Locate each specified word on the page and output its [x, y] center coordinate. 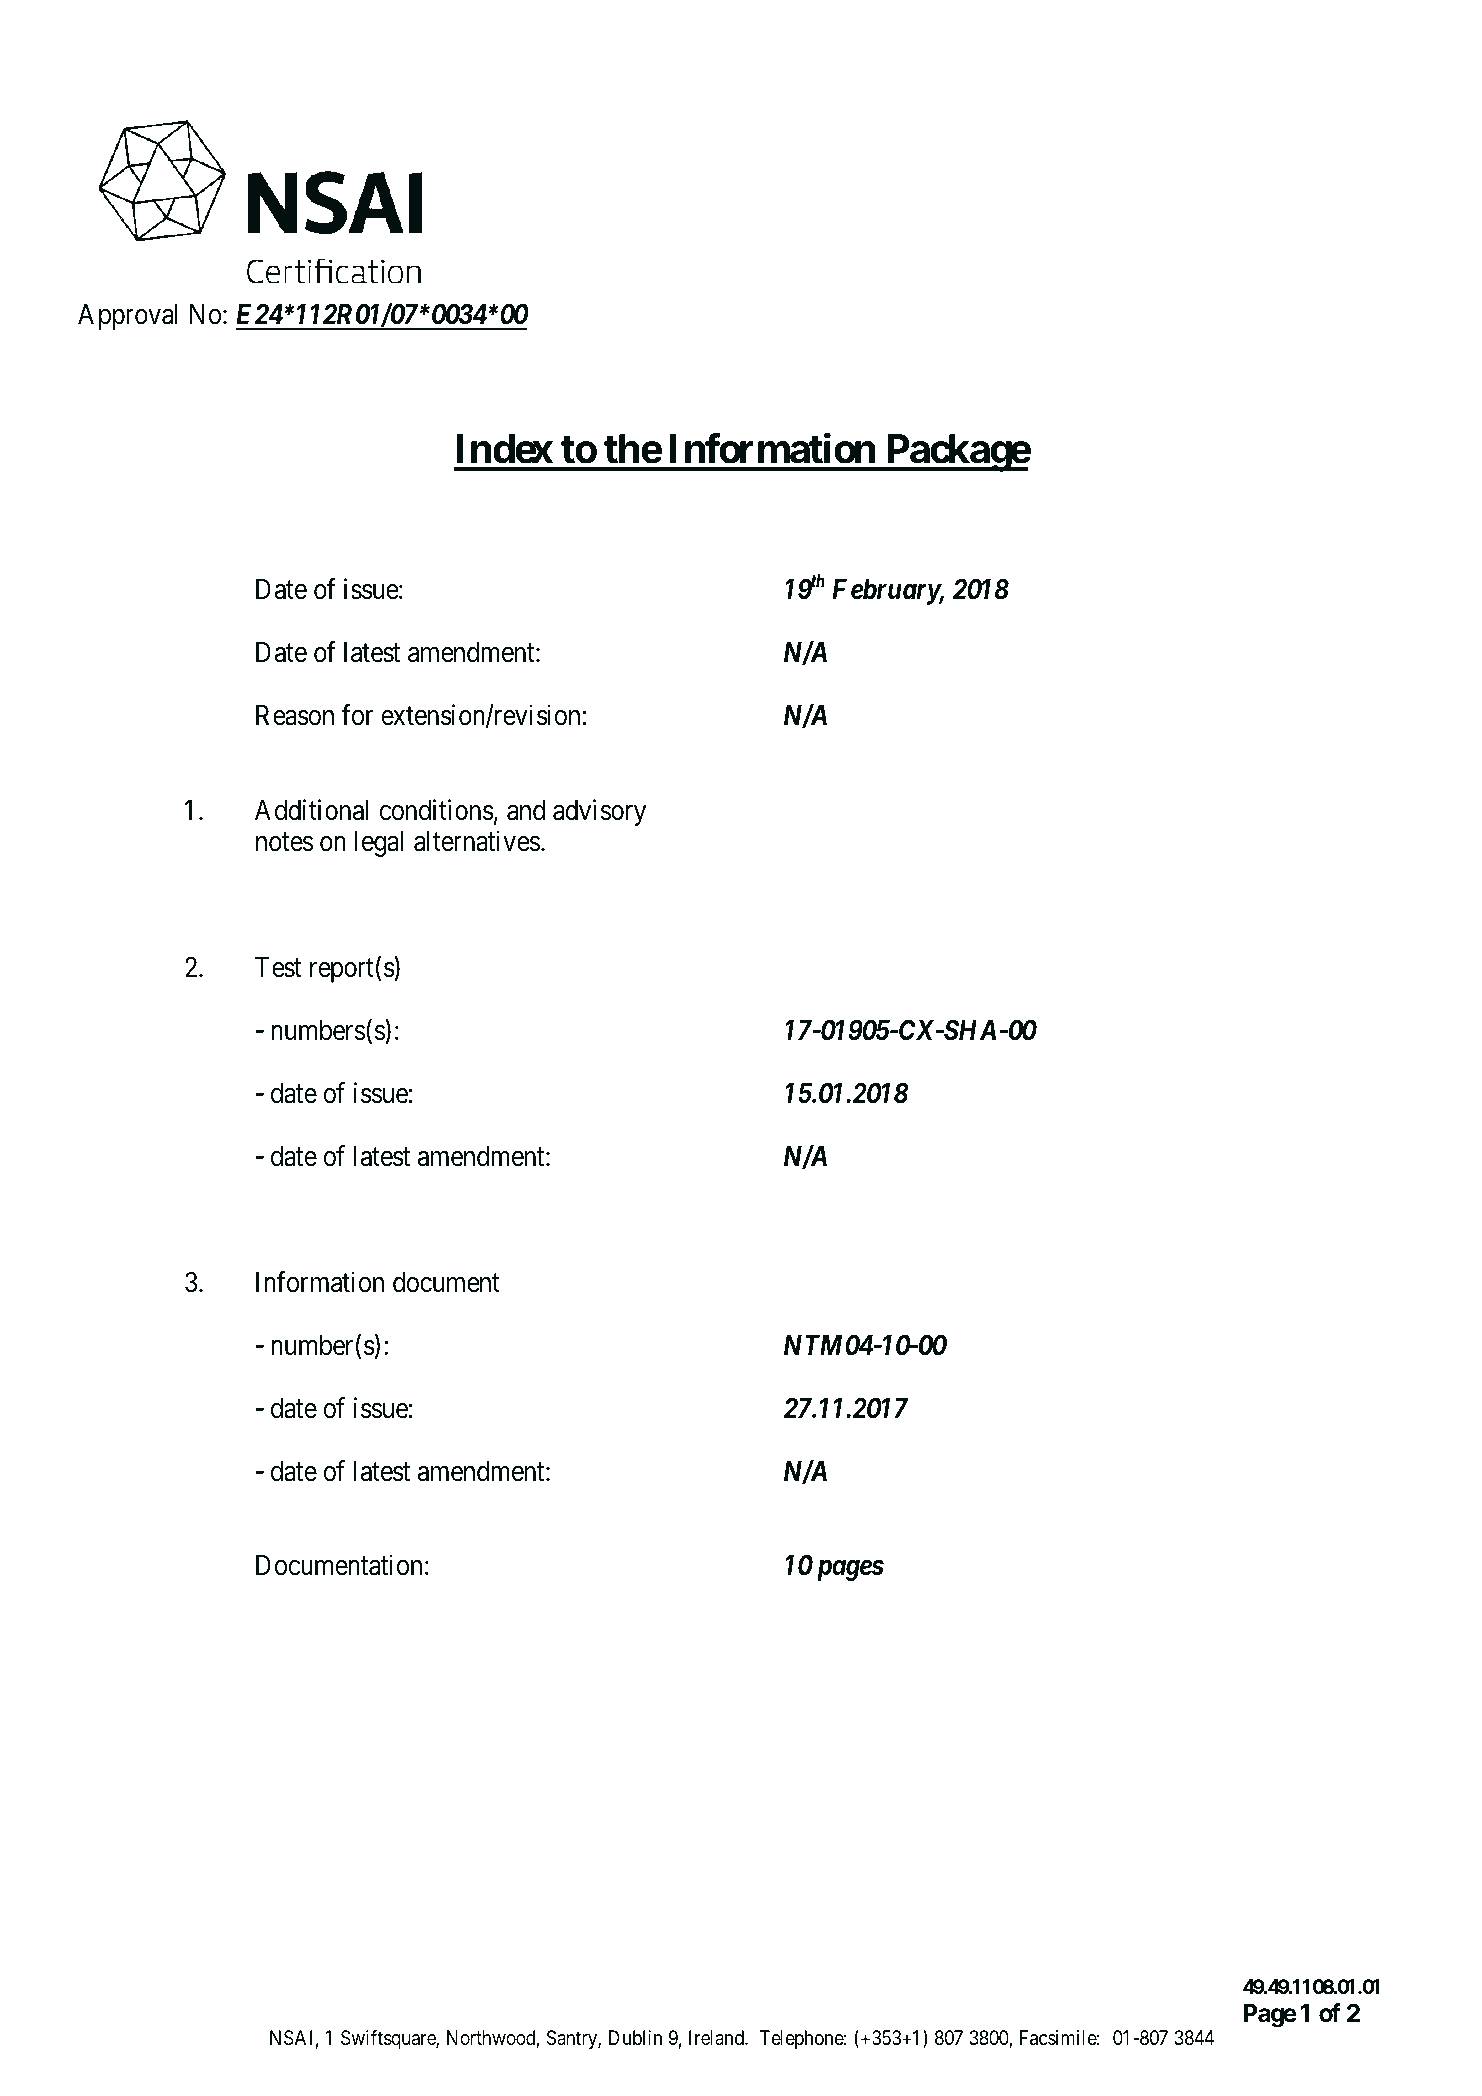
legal [379, 844]
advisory [599, 812]
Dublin [635, 2037]
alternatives [477, 841]
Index [504, 449]
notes [284, 842]
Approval [128, 317]
